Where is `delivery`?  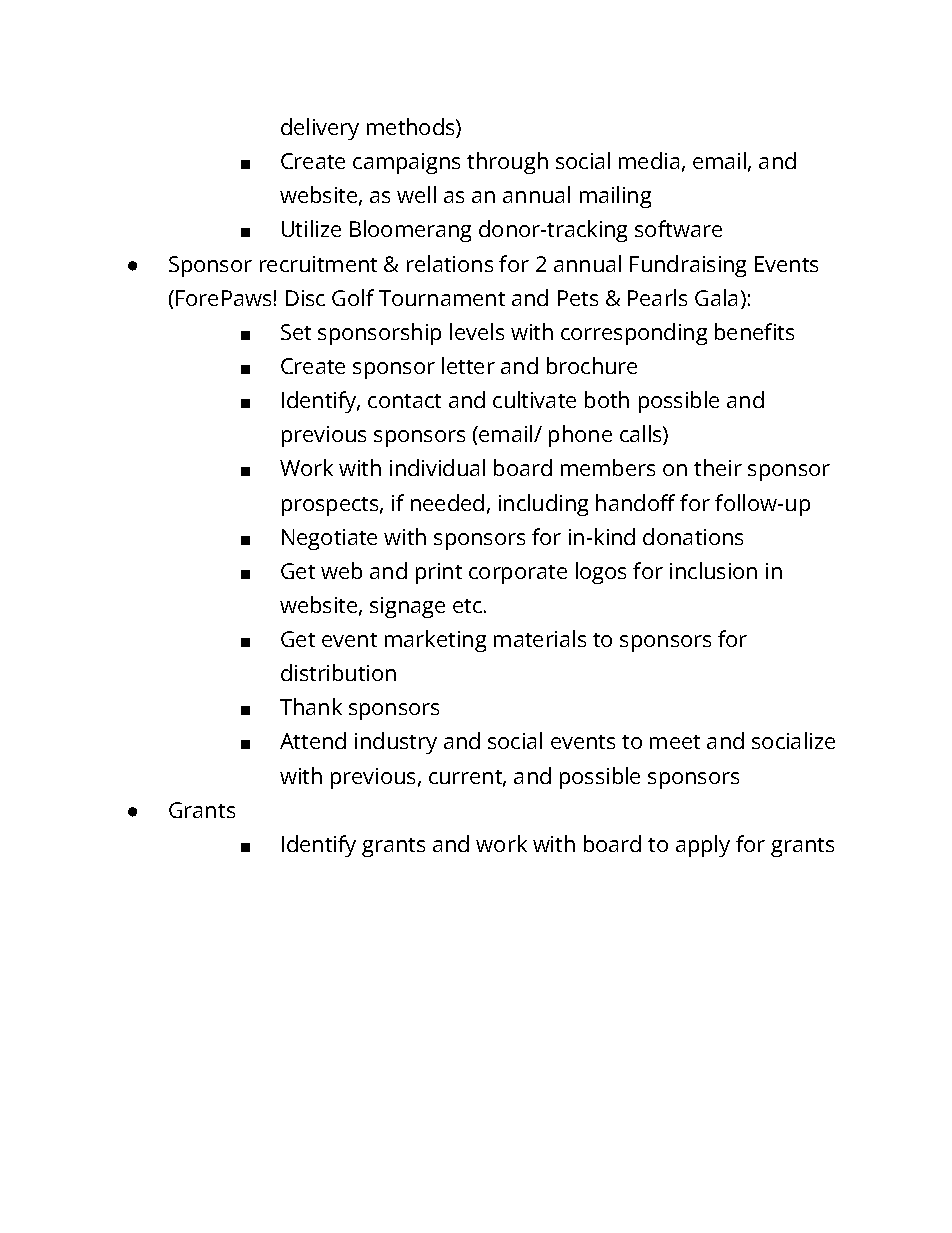
delivery is located at coordinates (320, 129).
